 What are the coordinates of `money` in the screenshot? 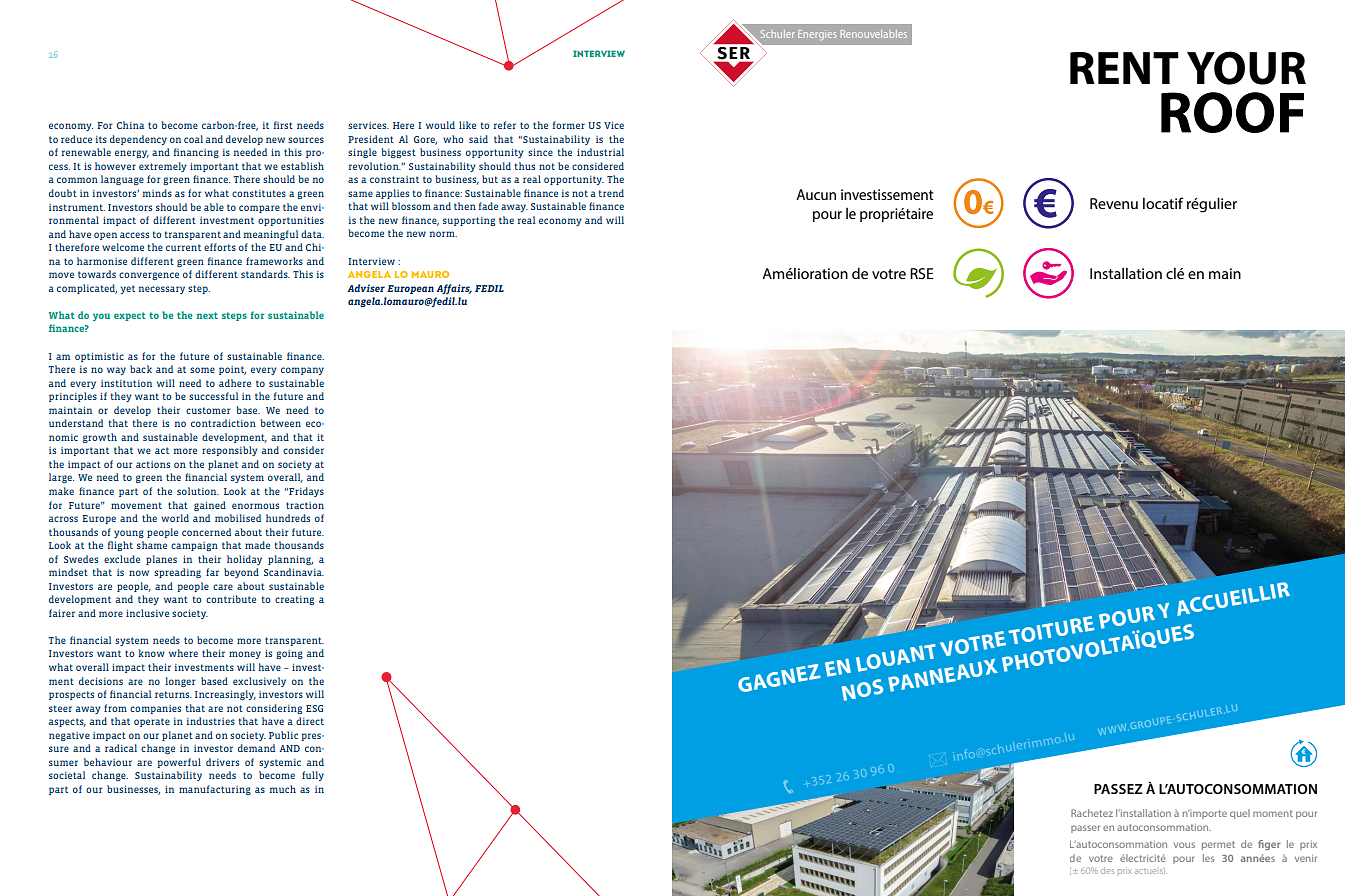 It's located at (245, 655).
